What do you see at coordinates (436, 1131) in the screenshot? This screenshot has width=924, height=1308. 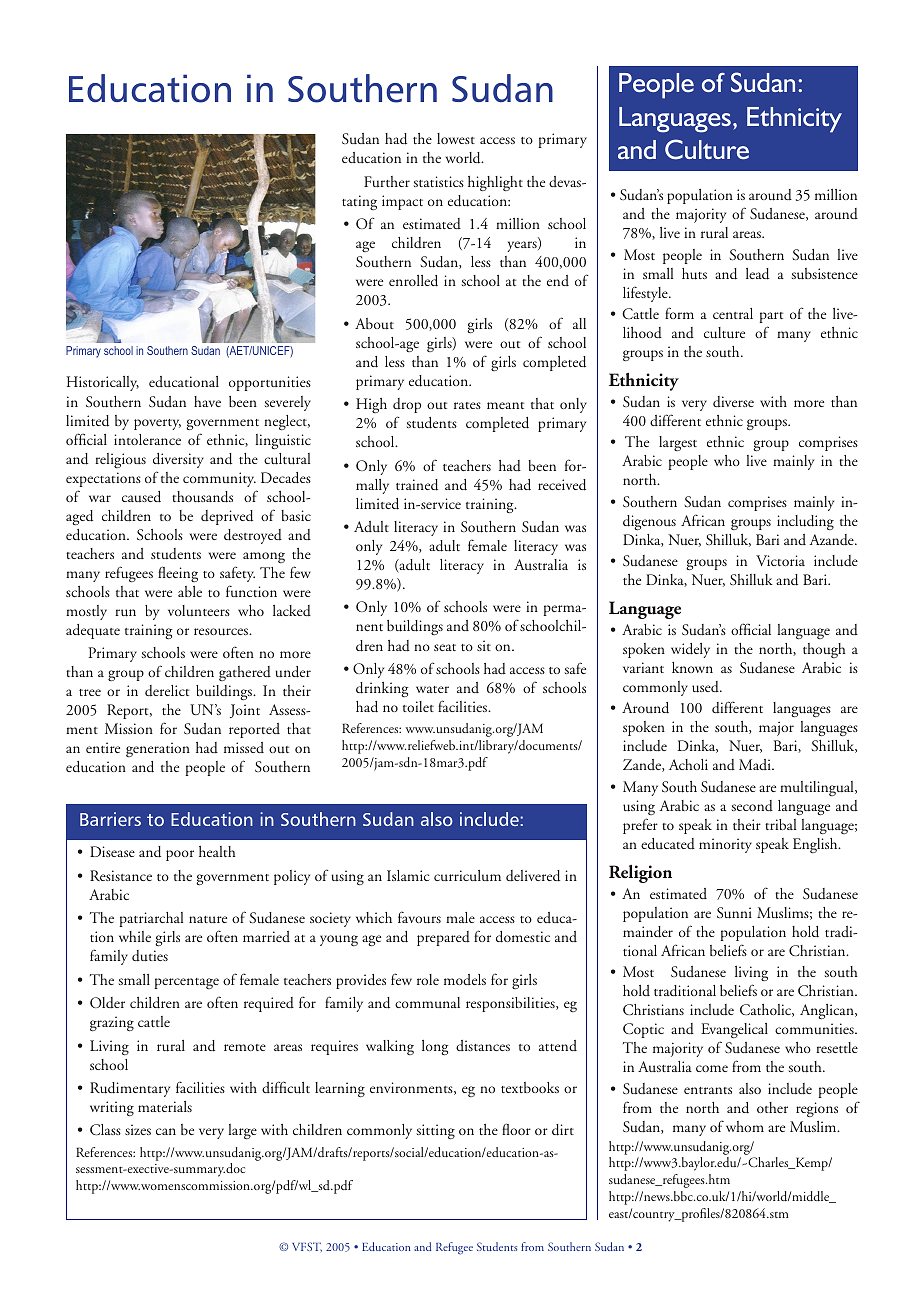 I see `sitting` at bounding box center [436, 1131].
